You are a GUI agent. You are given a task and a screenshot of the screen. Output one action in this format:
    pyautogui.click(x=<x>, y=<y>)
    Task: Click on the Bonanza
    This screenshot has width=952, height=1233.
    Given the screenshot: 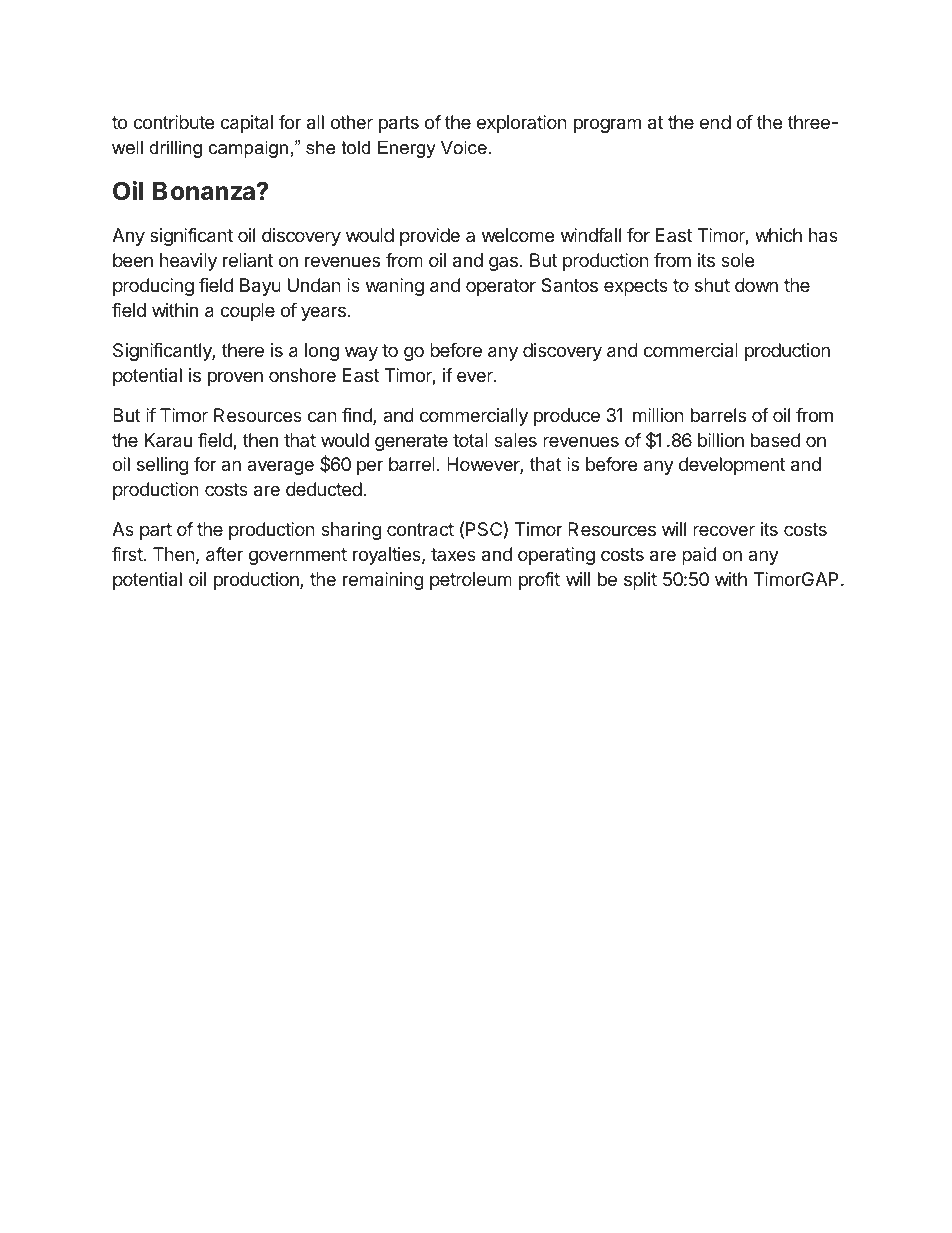 What is the action you would take?
    pyautogui.click(x=205, y=191)
